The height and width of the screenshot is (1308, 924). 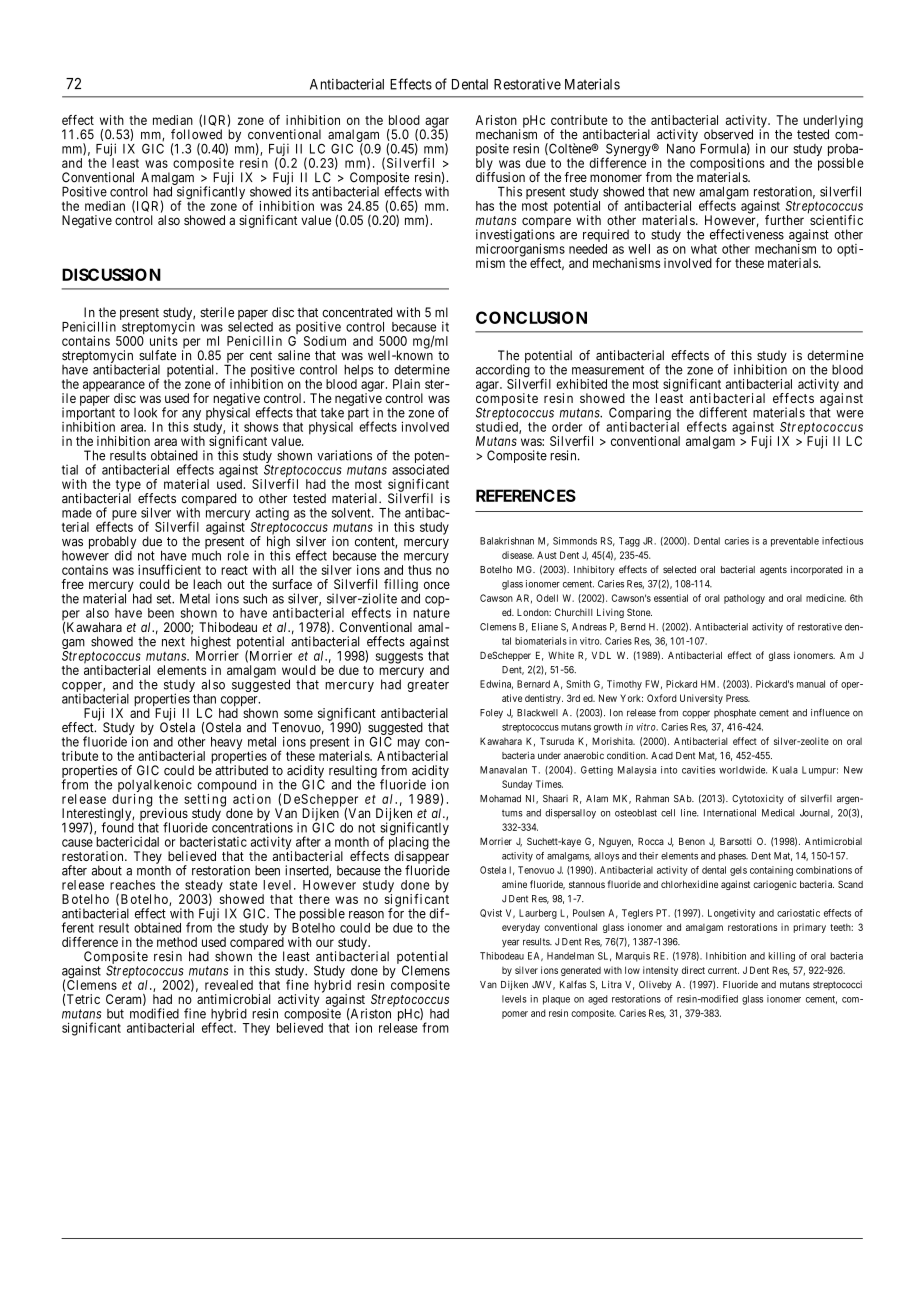 What do you see at coordinates (738, 698) in the screenshot?
I see `Press` at bounding box center [738, 698].
